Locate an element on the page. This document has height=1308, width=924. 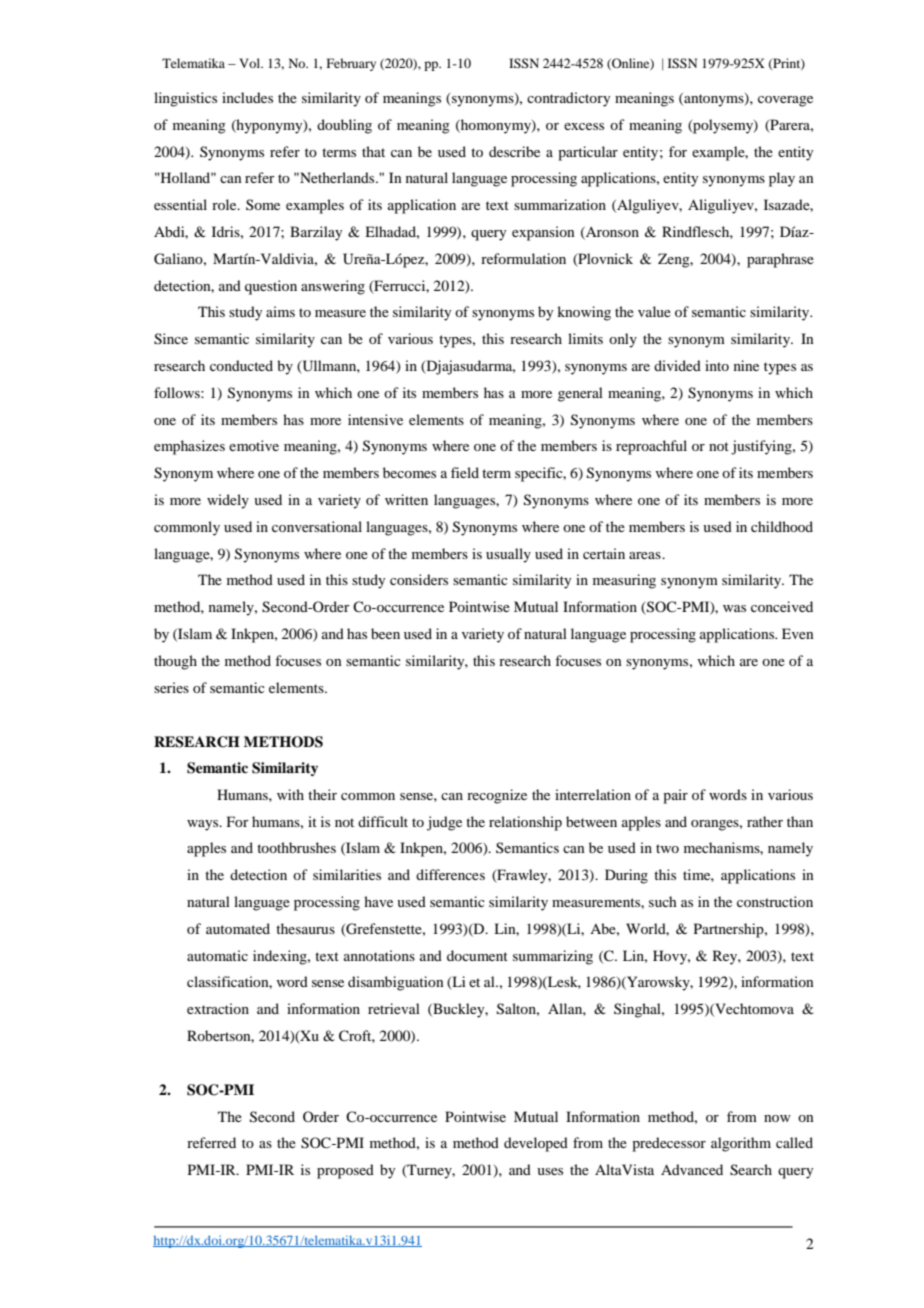
describe is located at coordinates (514, 151).
